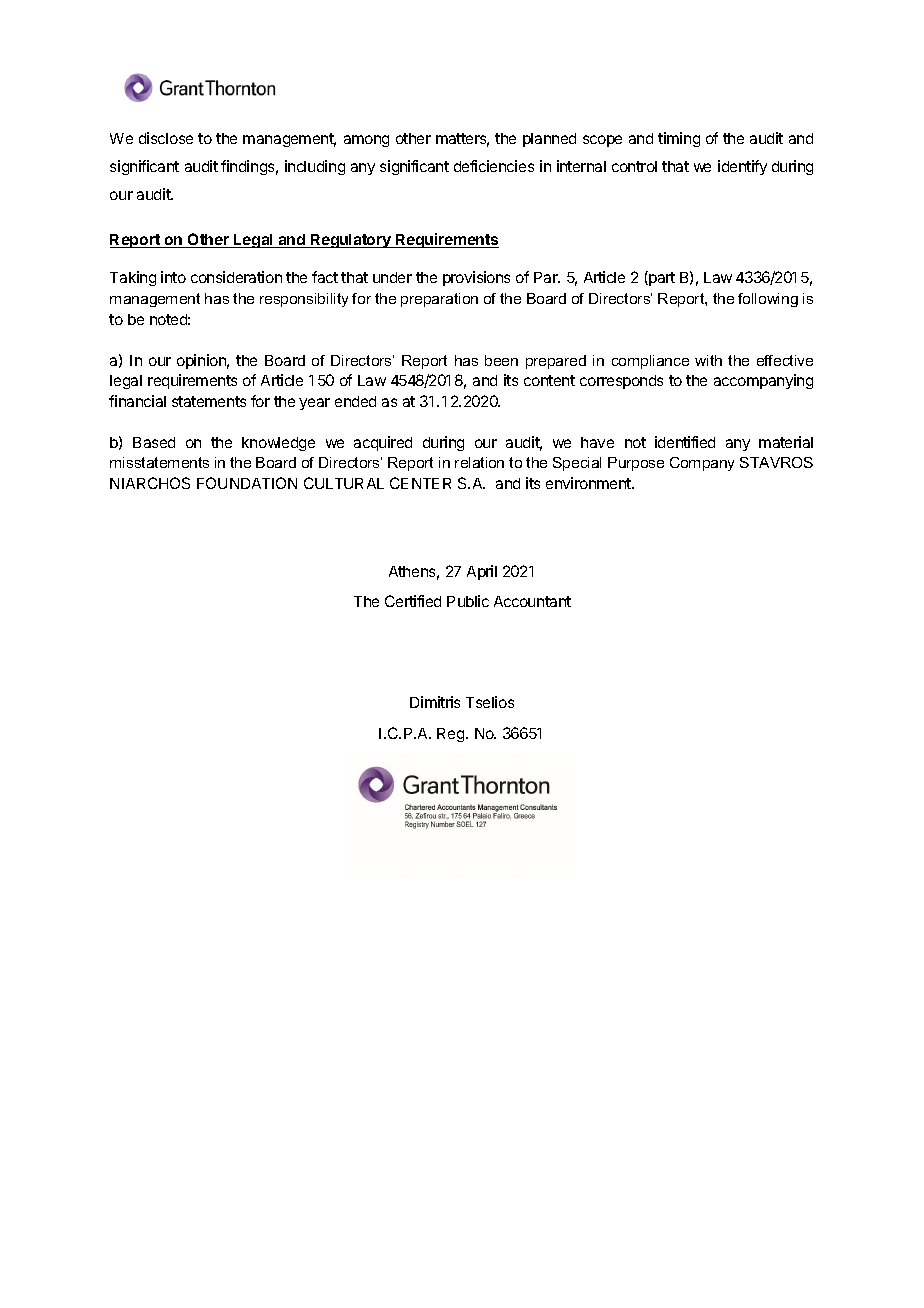 Image resolution: width=924 pixels, height=1308 pixels. What do you see at coordinates (708, 360) in the document?
I see `with` at bounding box center [708, 360].
